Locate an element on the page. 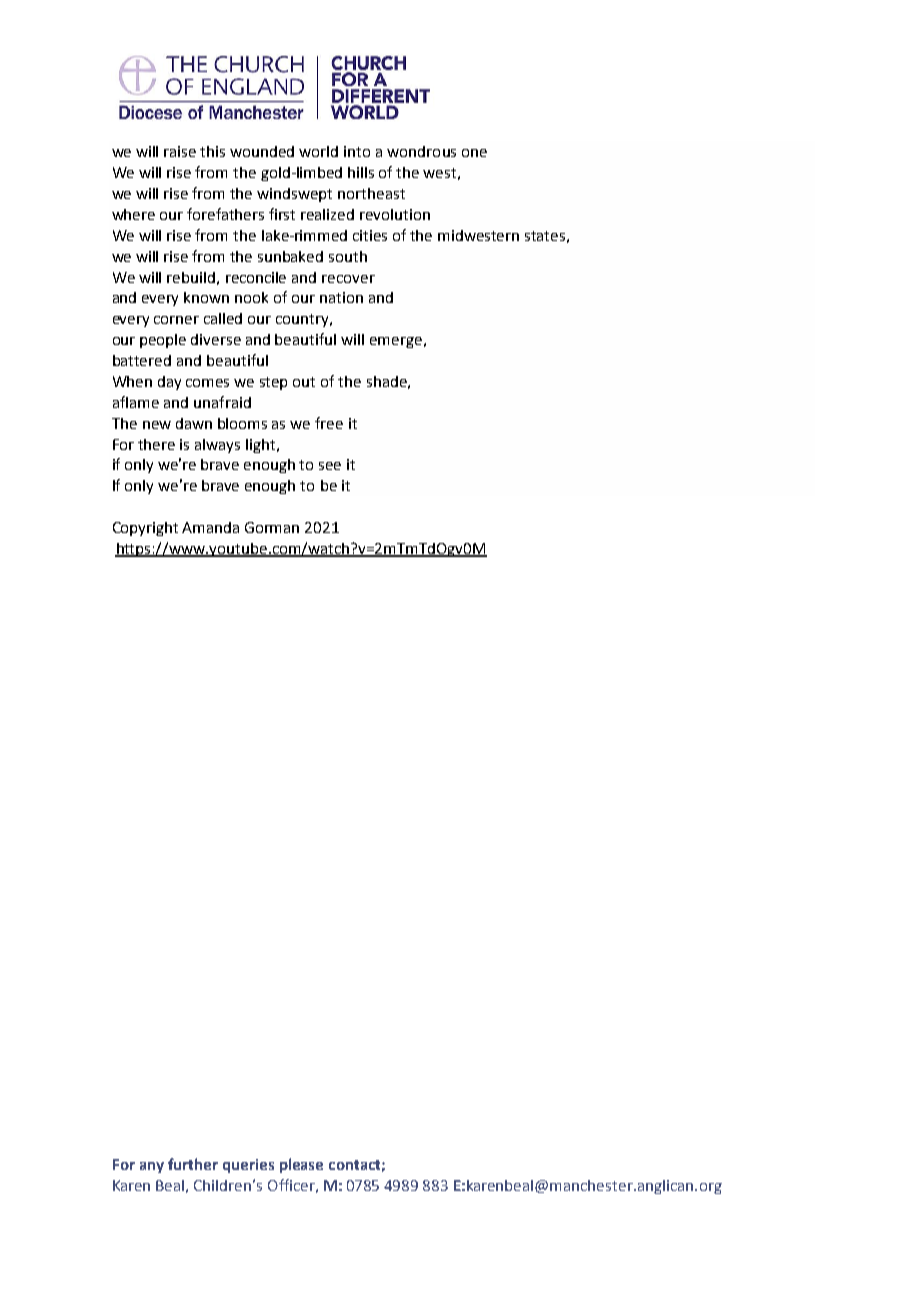 Image resolution: width=924 pixels, height=1308 pixels. emerge is located at coordinates (396, 342).
